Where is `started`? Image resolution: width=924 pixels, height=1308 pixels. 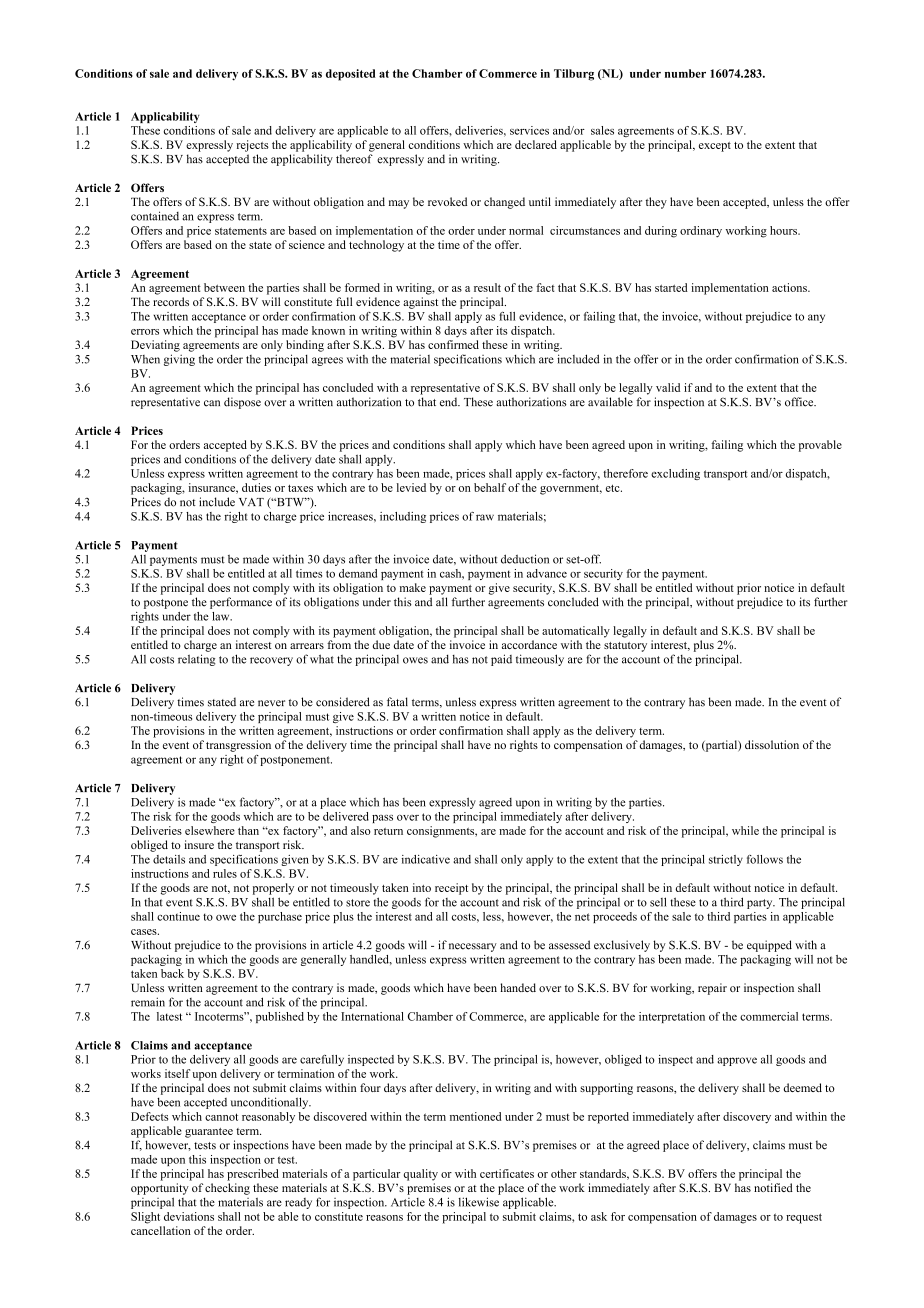 started is located at coordinates (671, 287).
